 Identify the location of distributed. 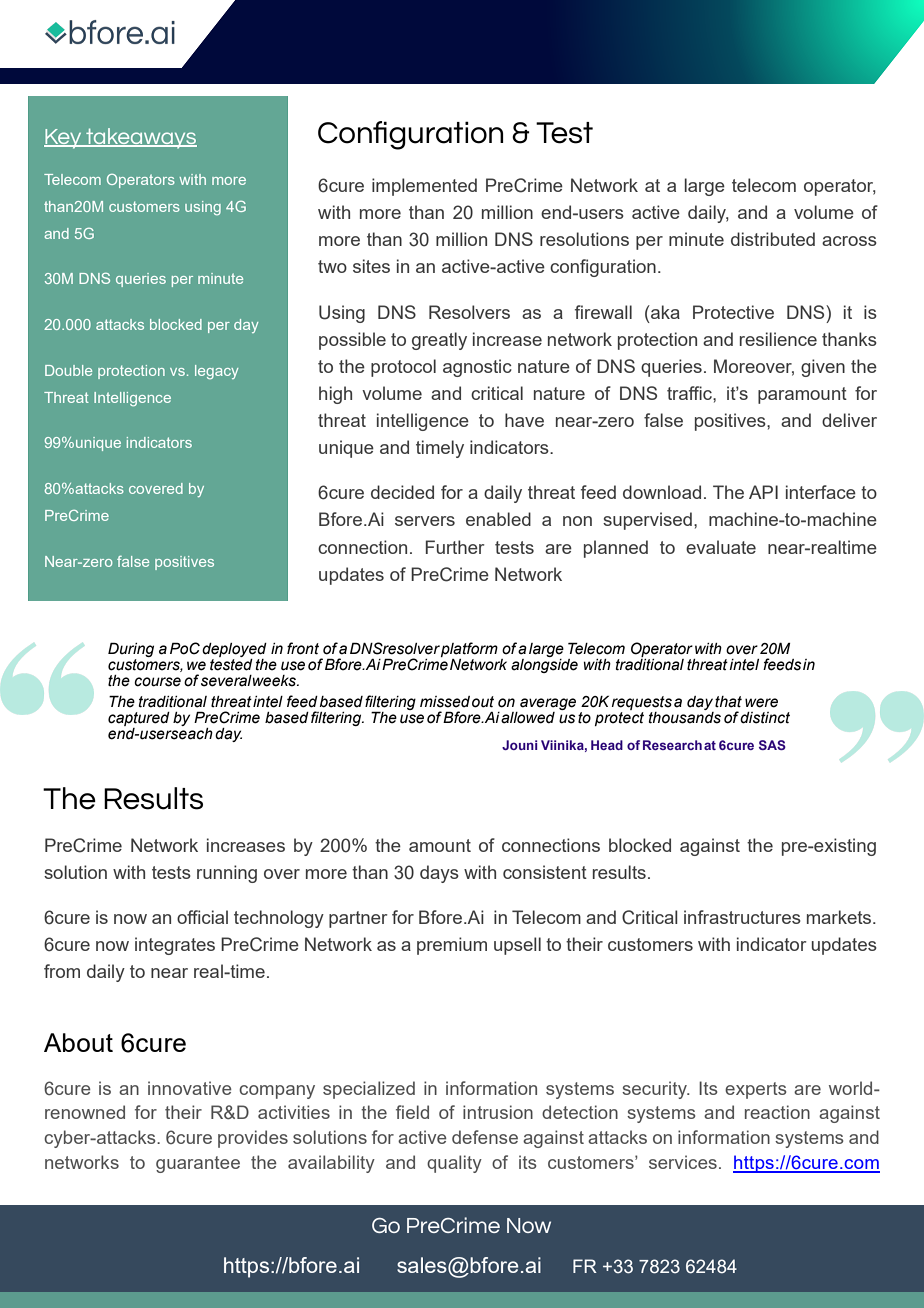
(773, 239).
